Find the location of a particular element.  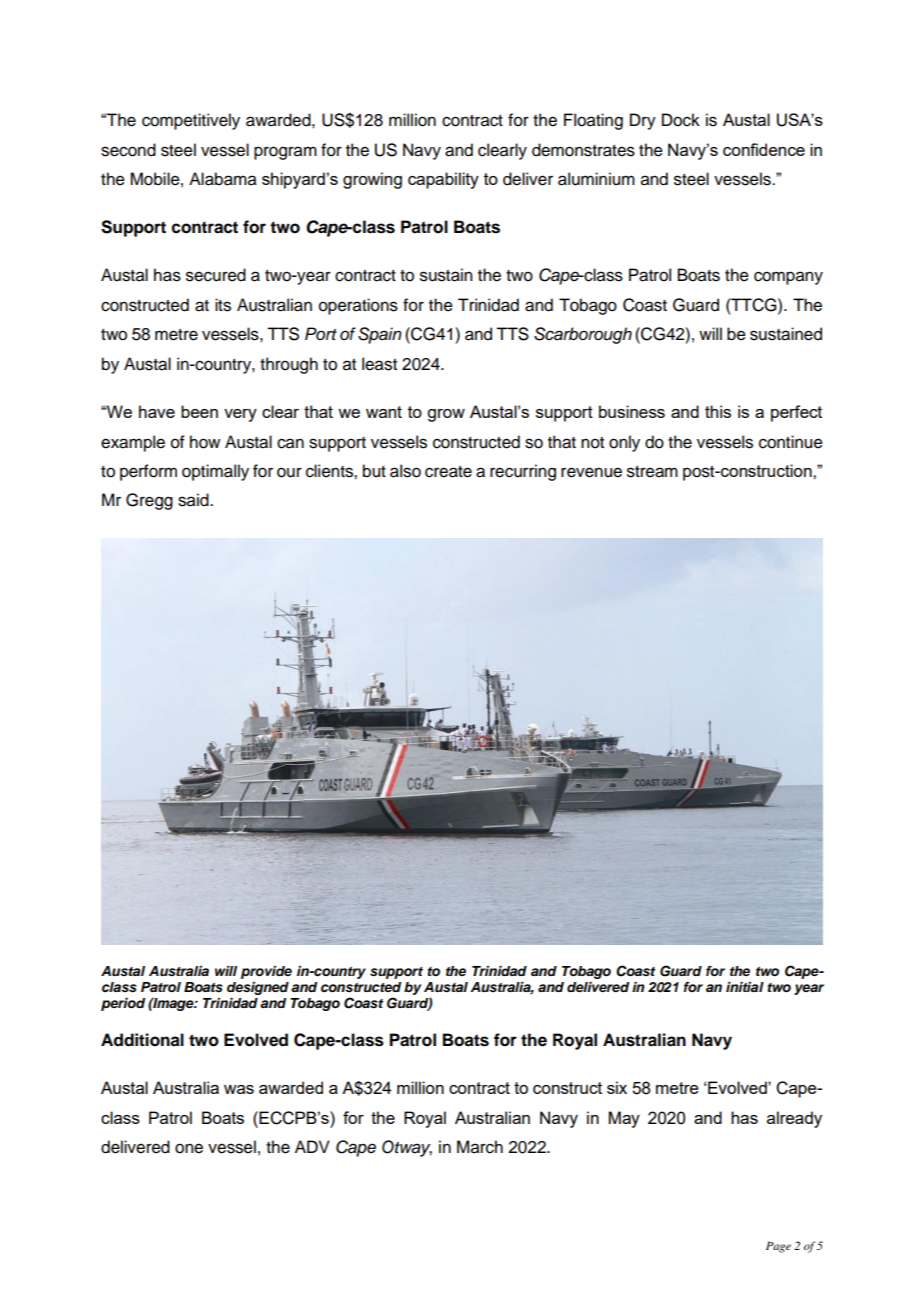

one is located at coordinates (189, 1148).
